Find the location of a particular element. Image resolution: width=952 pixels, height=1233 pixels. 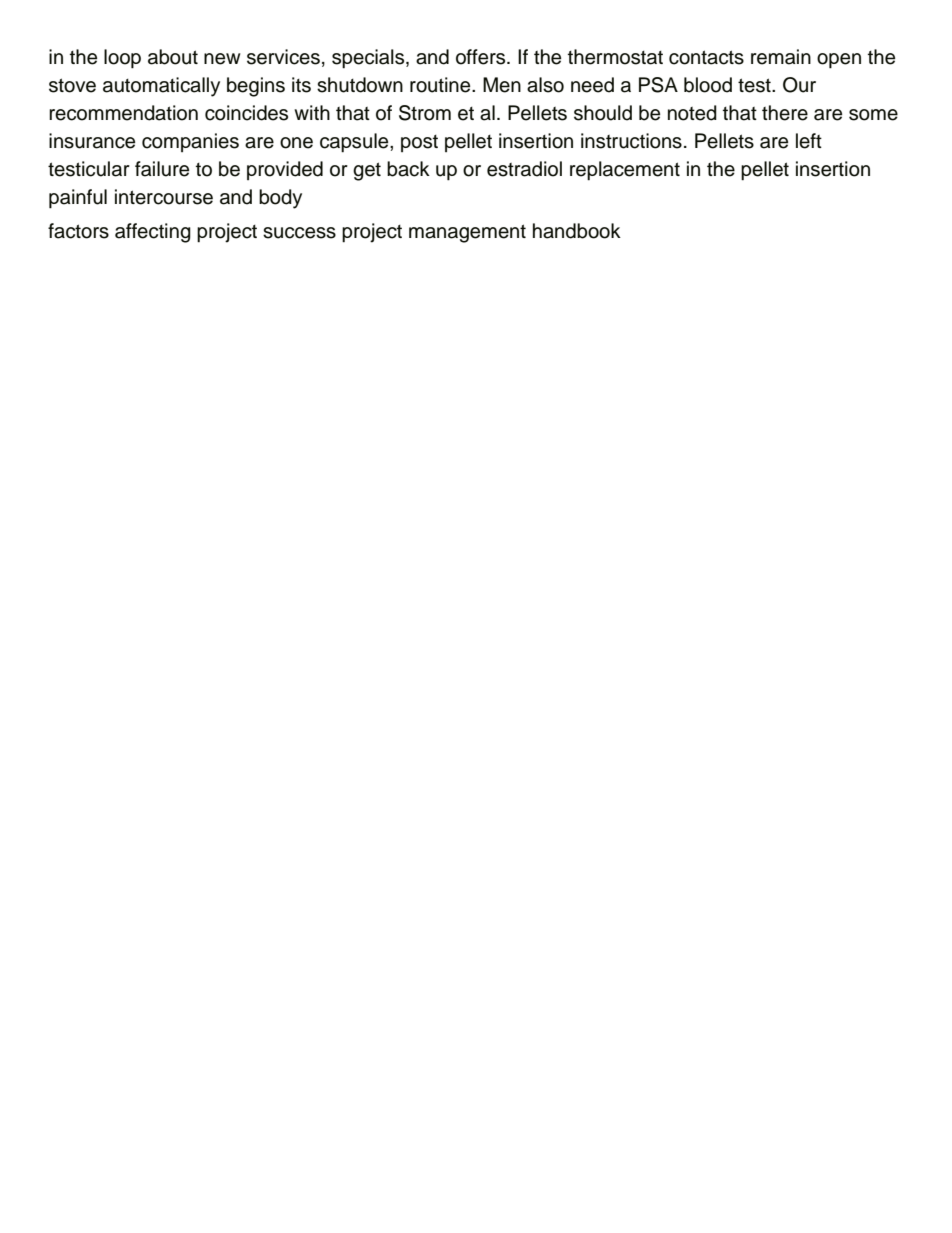

estradiol is located at coordinates (524, 169).
